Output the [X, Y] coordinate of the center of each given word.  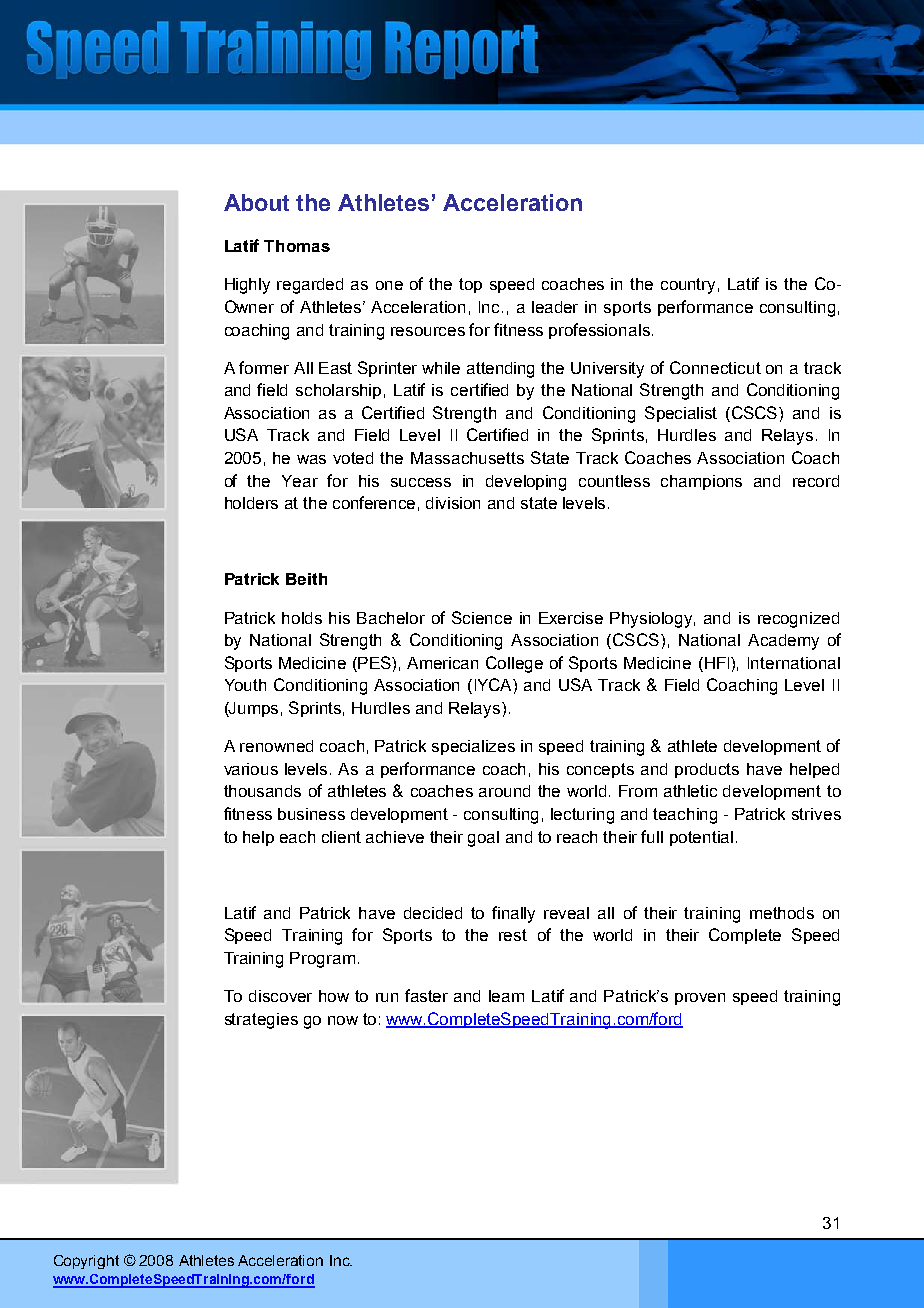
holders [251, 503]
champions [701, 482]
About [256, 202]
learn [506, 996]
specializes [473, 747]
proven [700, 999]
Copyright [86, 1262]
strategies [261, 1021]
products [707, 770]
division [453, 503]
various [251, 769]
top [470, 285]
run [387, 997]
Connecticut [715, 367]
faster [426, 995]
